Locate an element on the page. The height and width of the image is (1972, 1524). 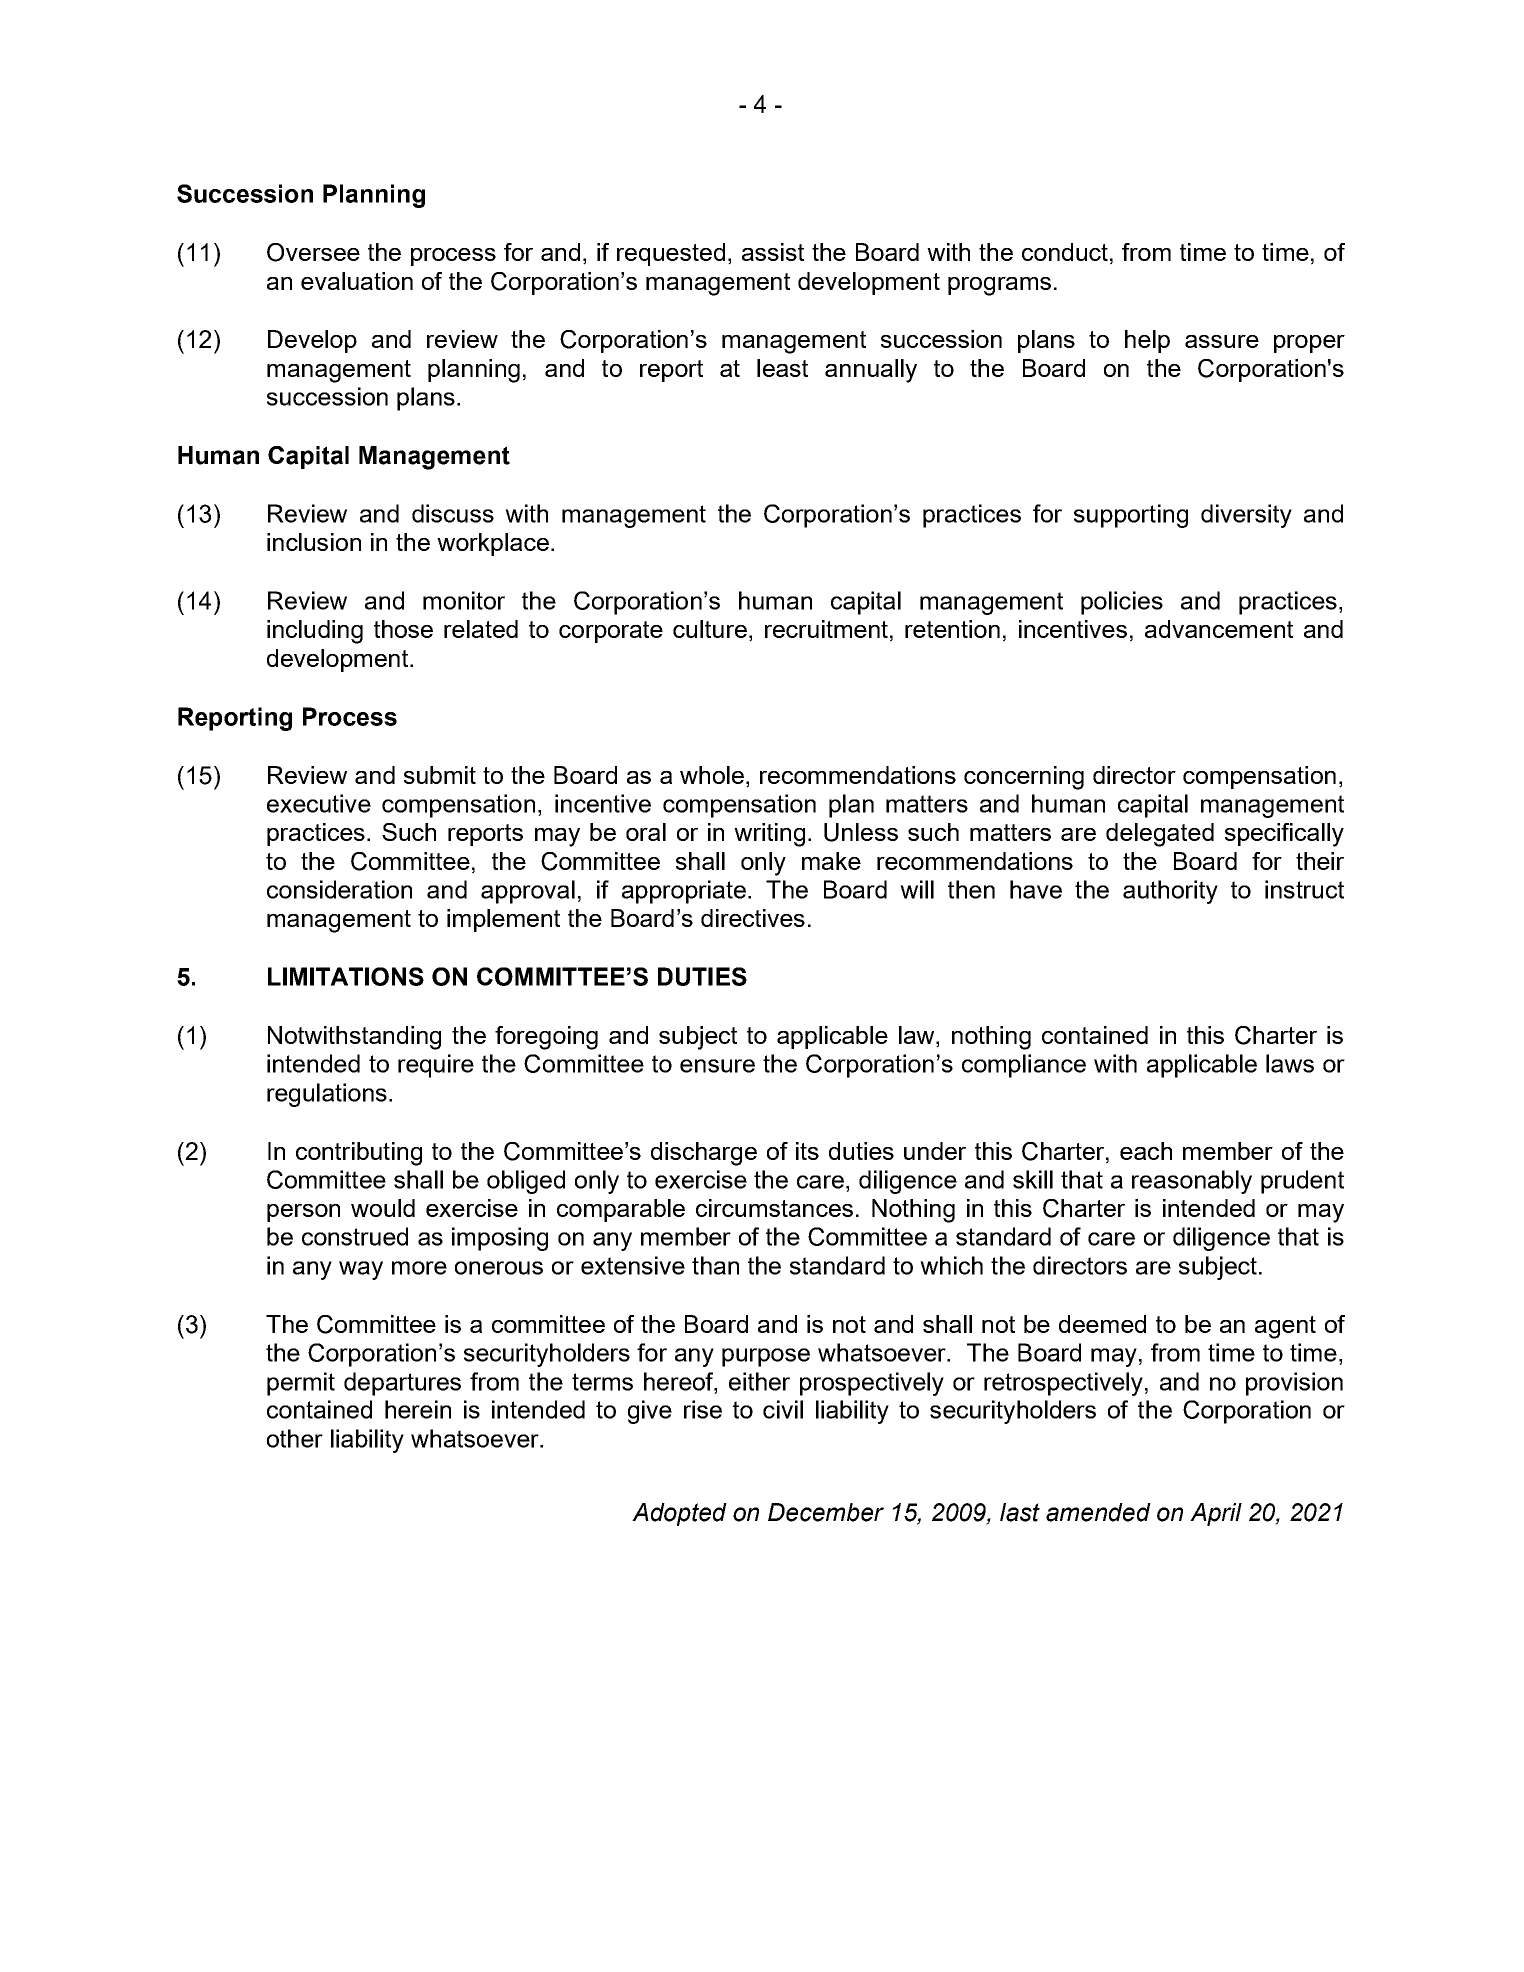
monitor is located at coordinates (464, 600).
